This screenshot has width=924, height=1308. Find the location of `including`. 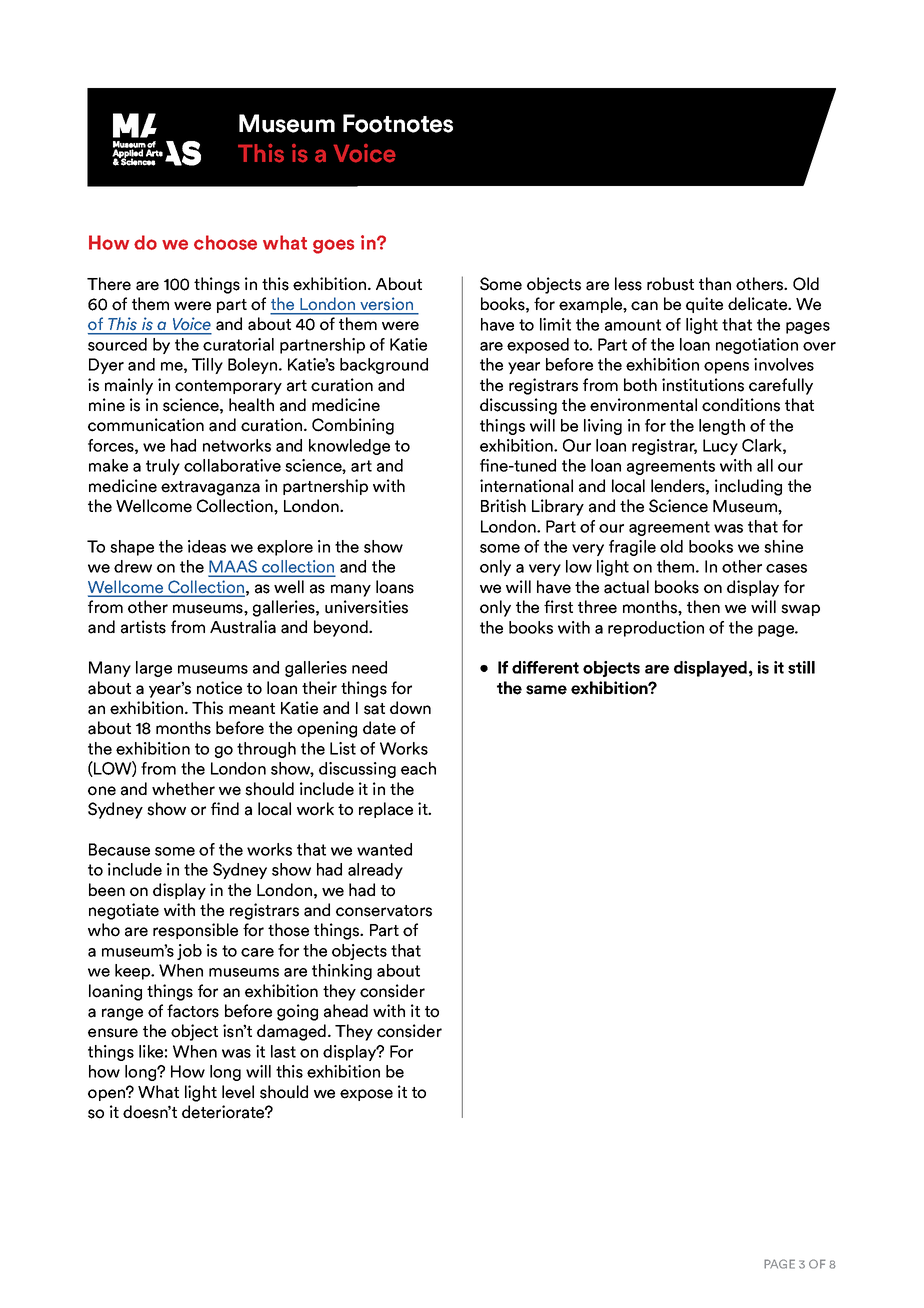

including is located at coordinates (748, 487).
